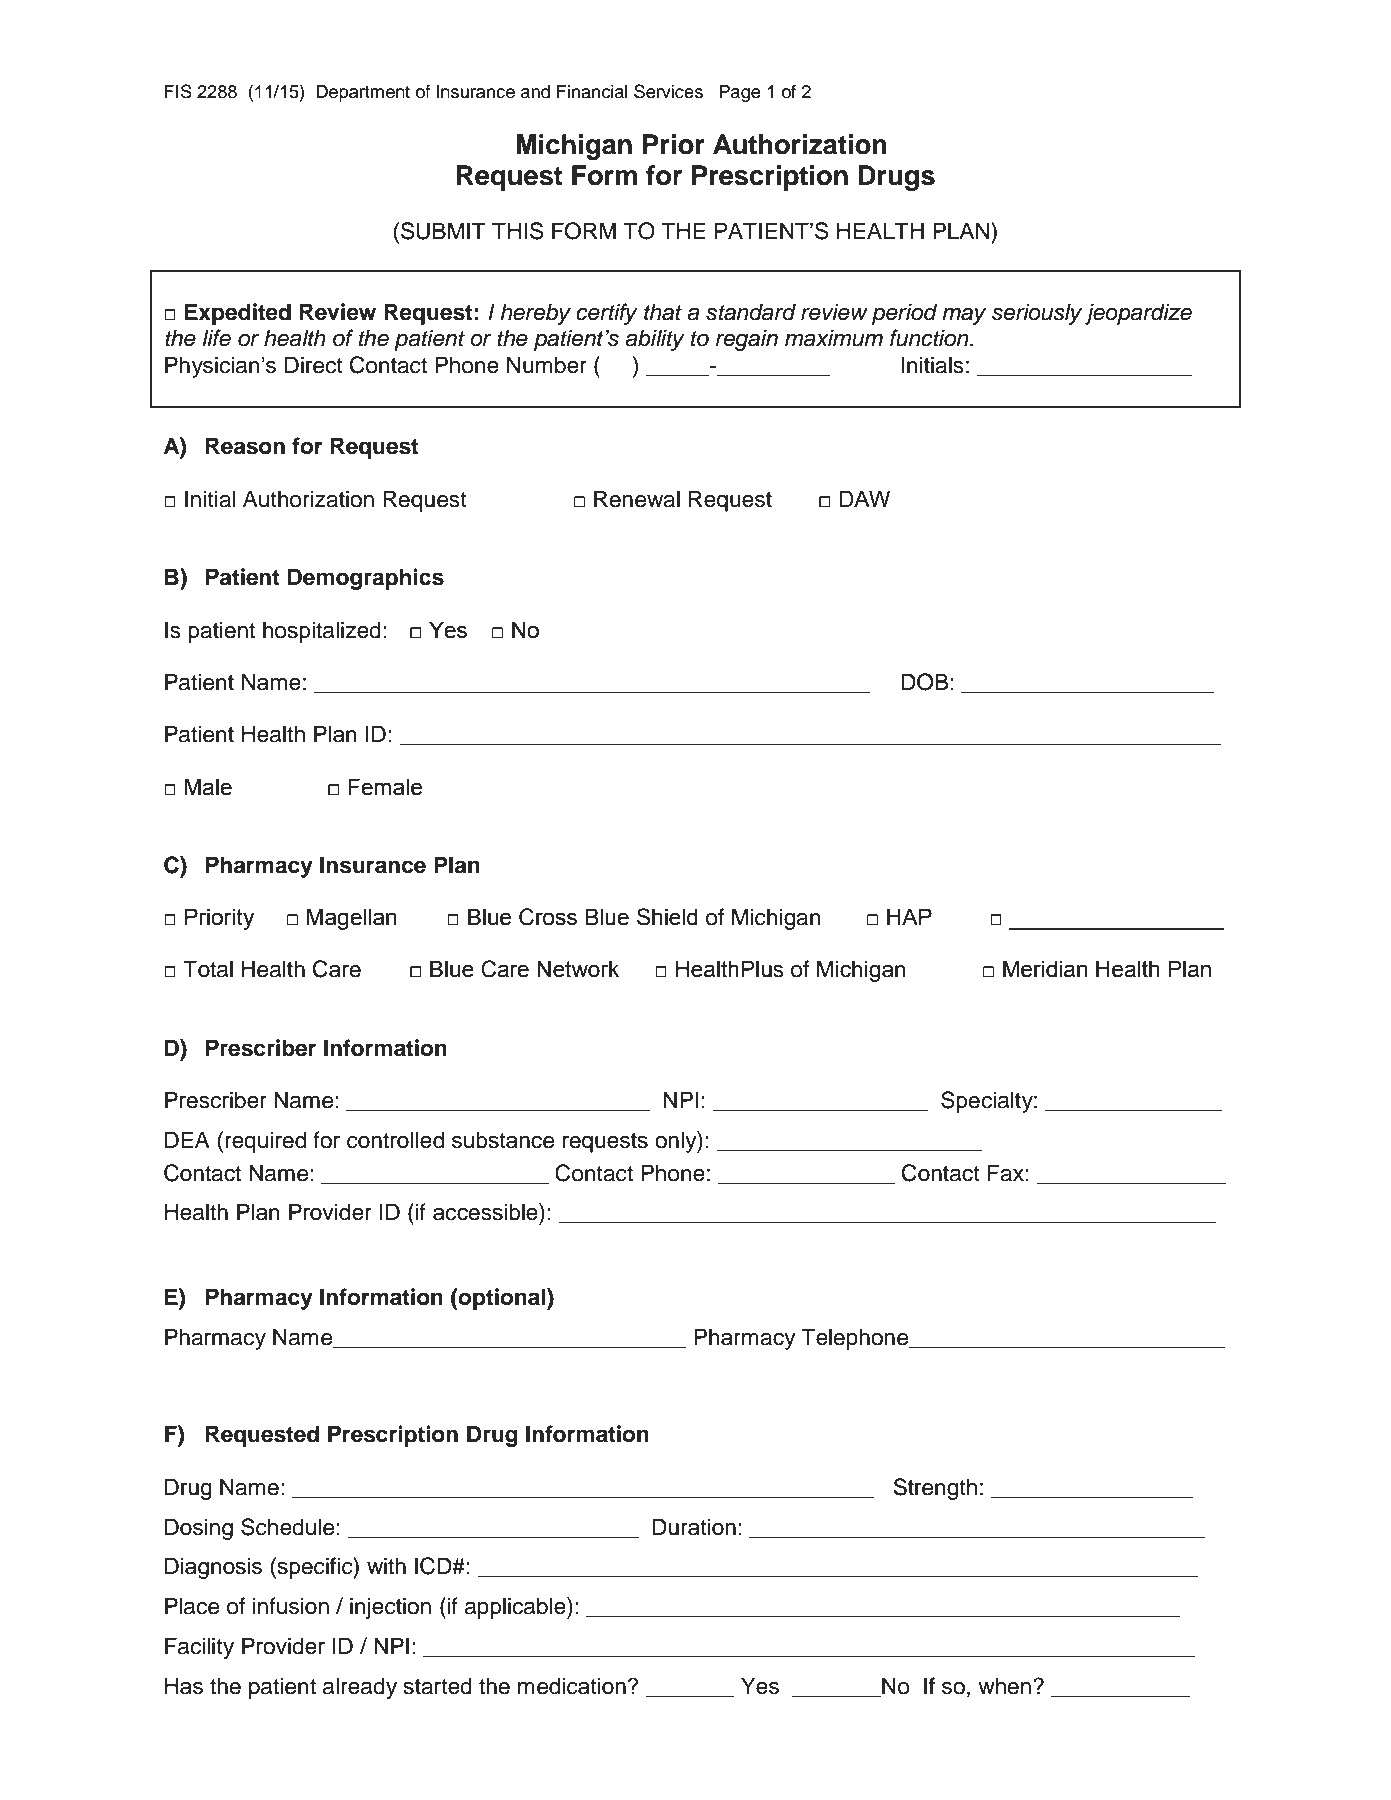 The image size is (1391, 1800). Describe the element at coordinates (265, 1142) in the document. I see `required` at that location.
